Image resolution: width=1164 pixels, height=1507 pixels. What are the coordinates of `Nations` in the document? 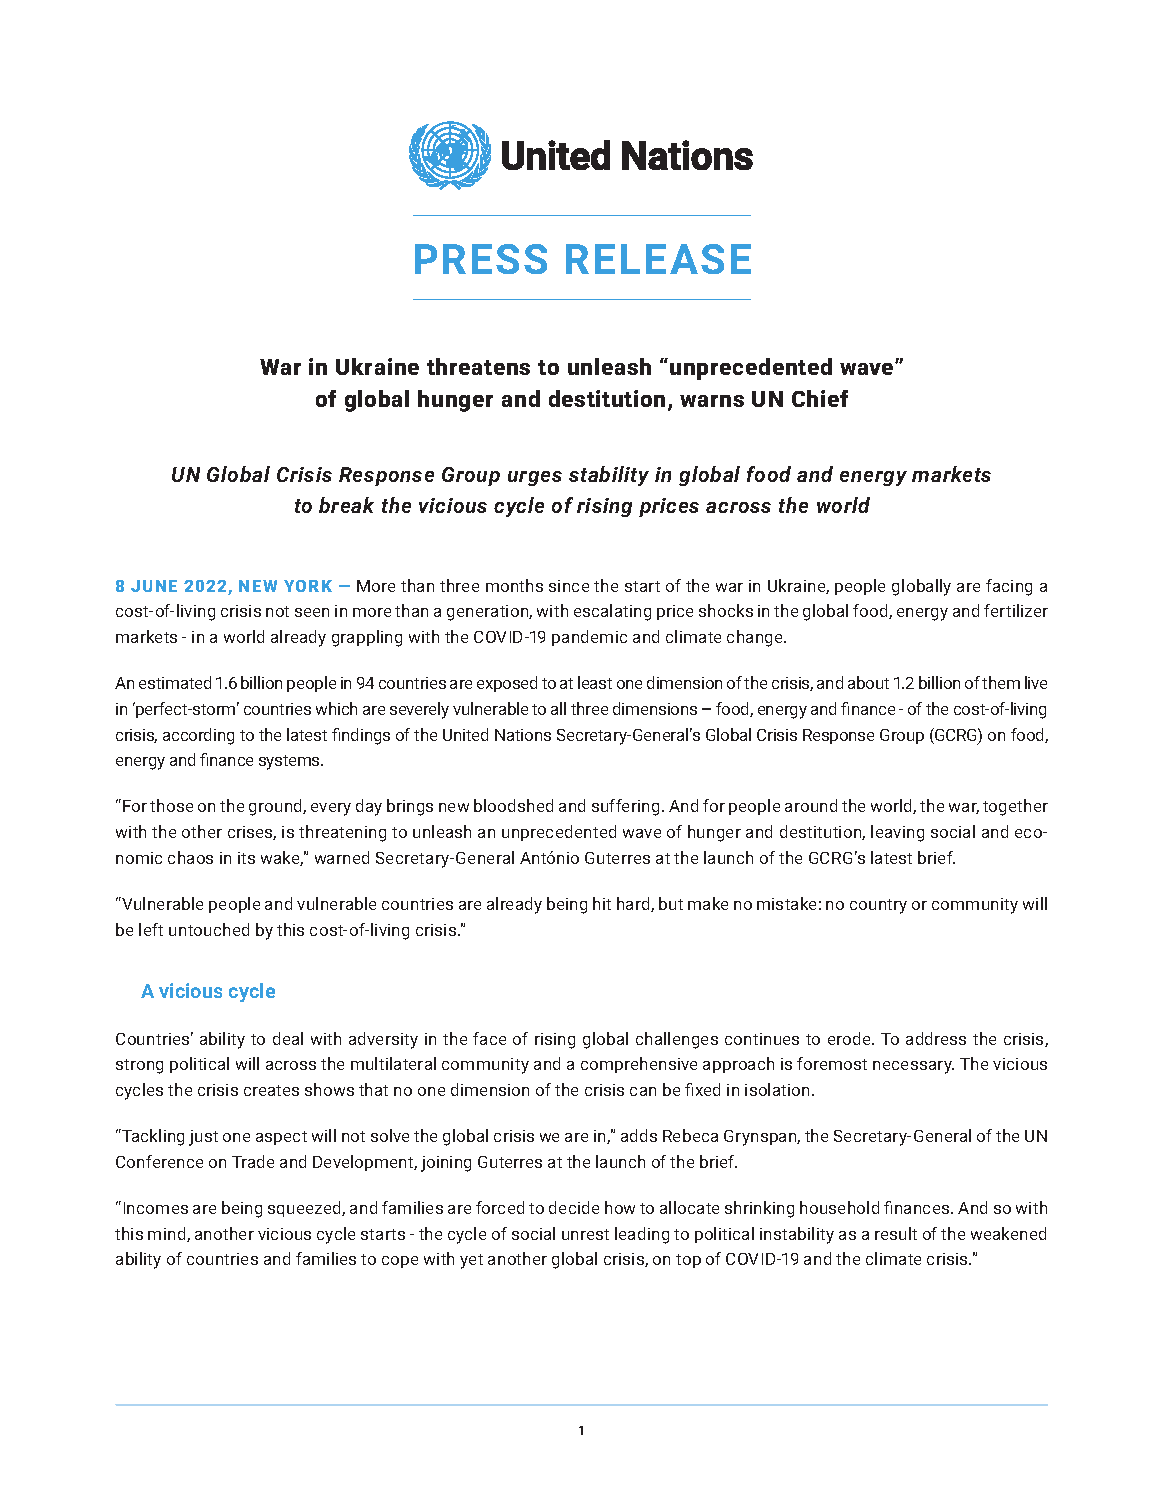 It's located at (523, 735).
